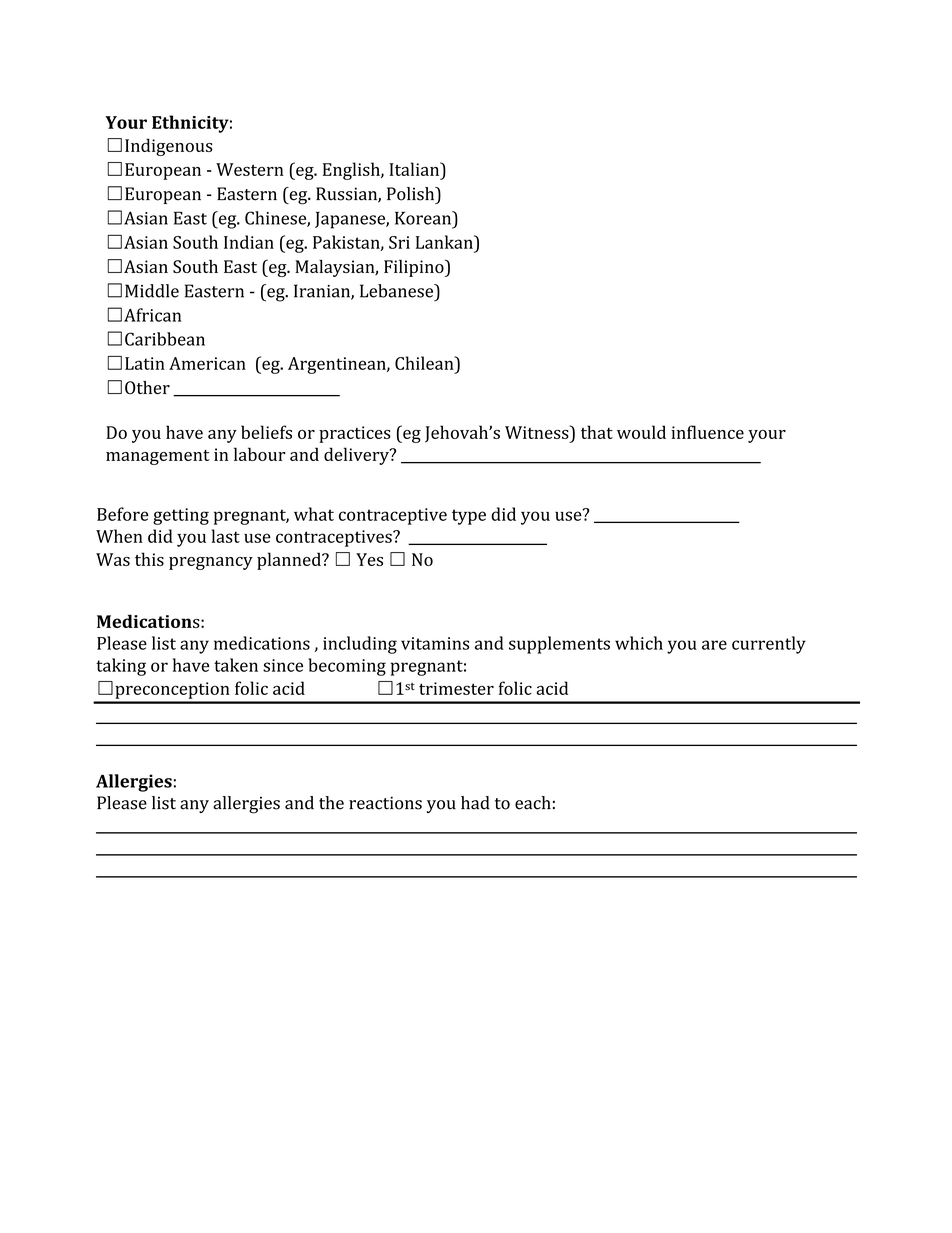 This screenshot has width=952, height=1233. What do you see at coordinates (169, 147) in the screenshot?
I see `Indigenous` at bounding box center [169, 147].
